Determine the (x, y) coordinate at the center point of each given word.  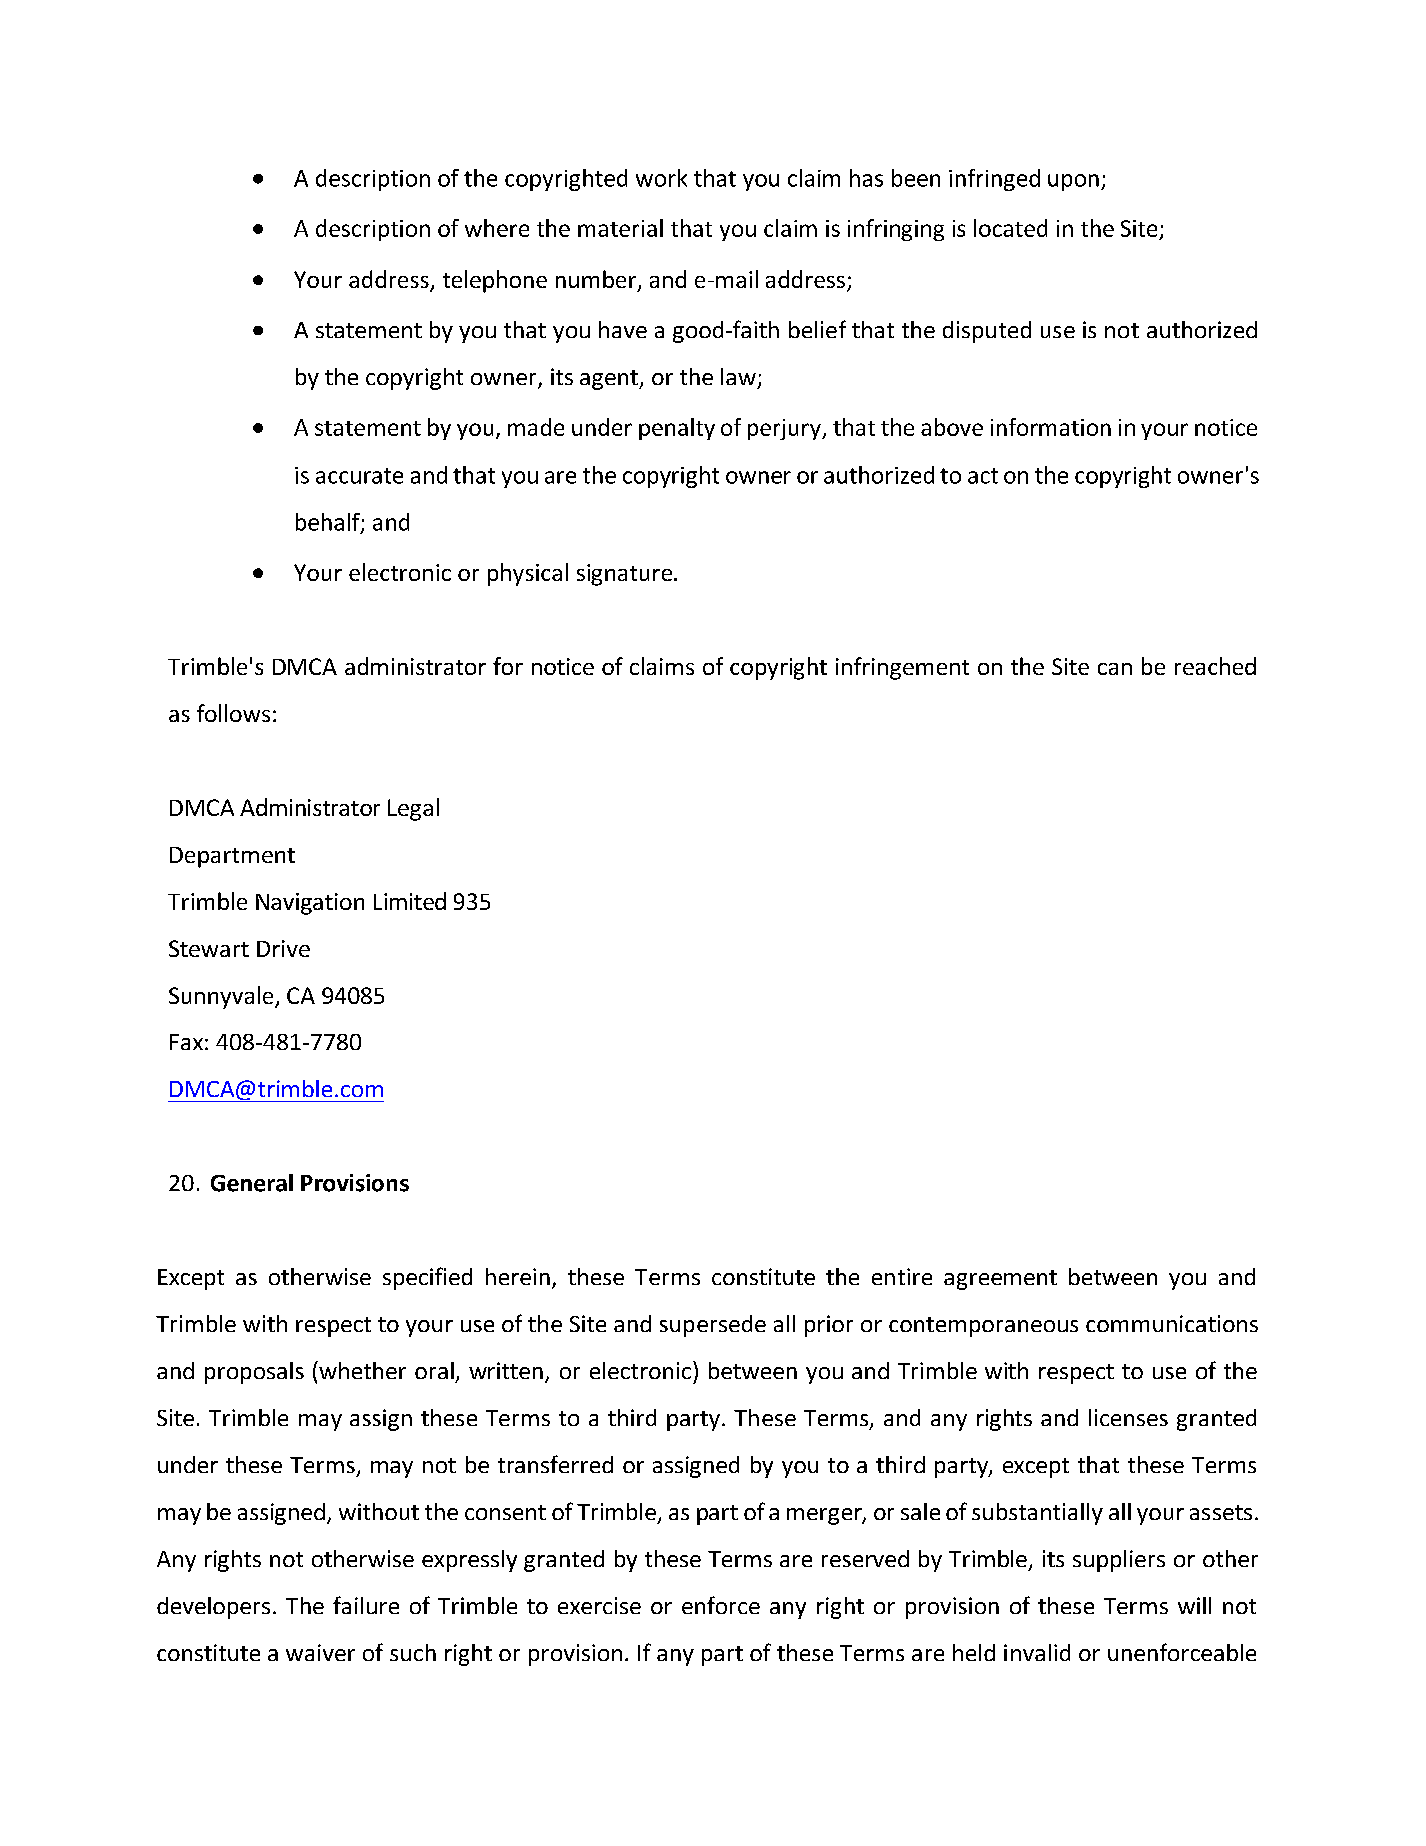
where (497, 228)
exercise (599, 1605)
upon (1073, 182)
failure (366, 1605)
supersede (713, 1326)
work (661, 178)
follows (233, 713)
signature (626, 575)
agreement (1000, 1280)
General (252, 1183)
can (1115, 669)
